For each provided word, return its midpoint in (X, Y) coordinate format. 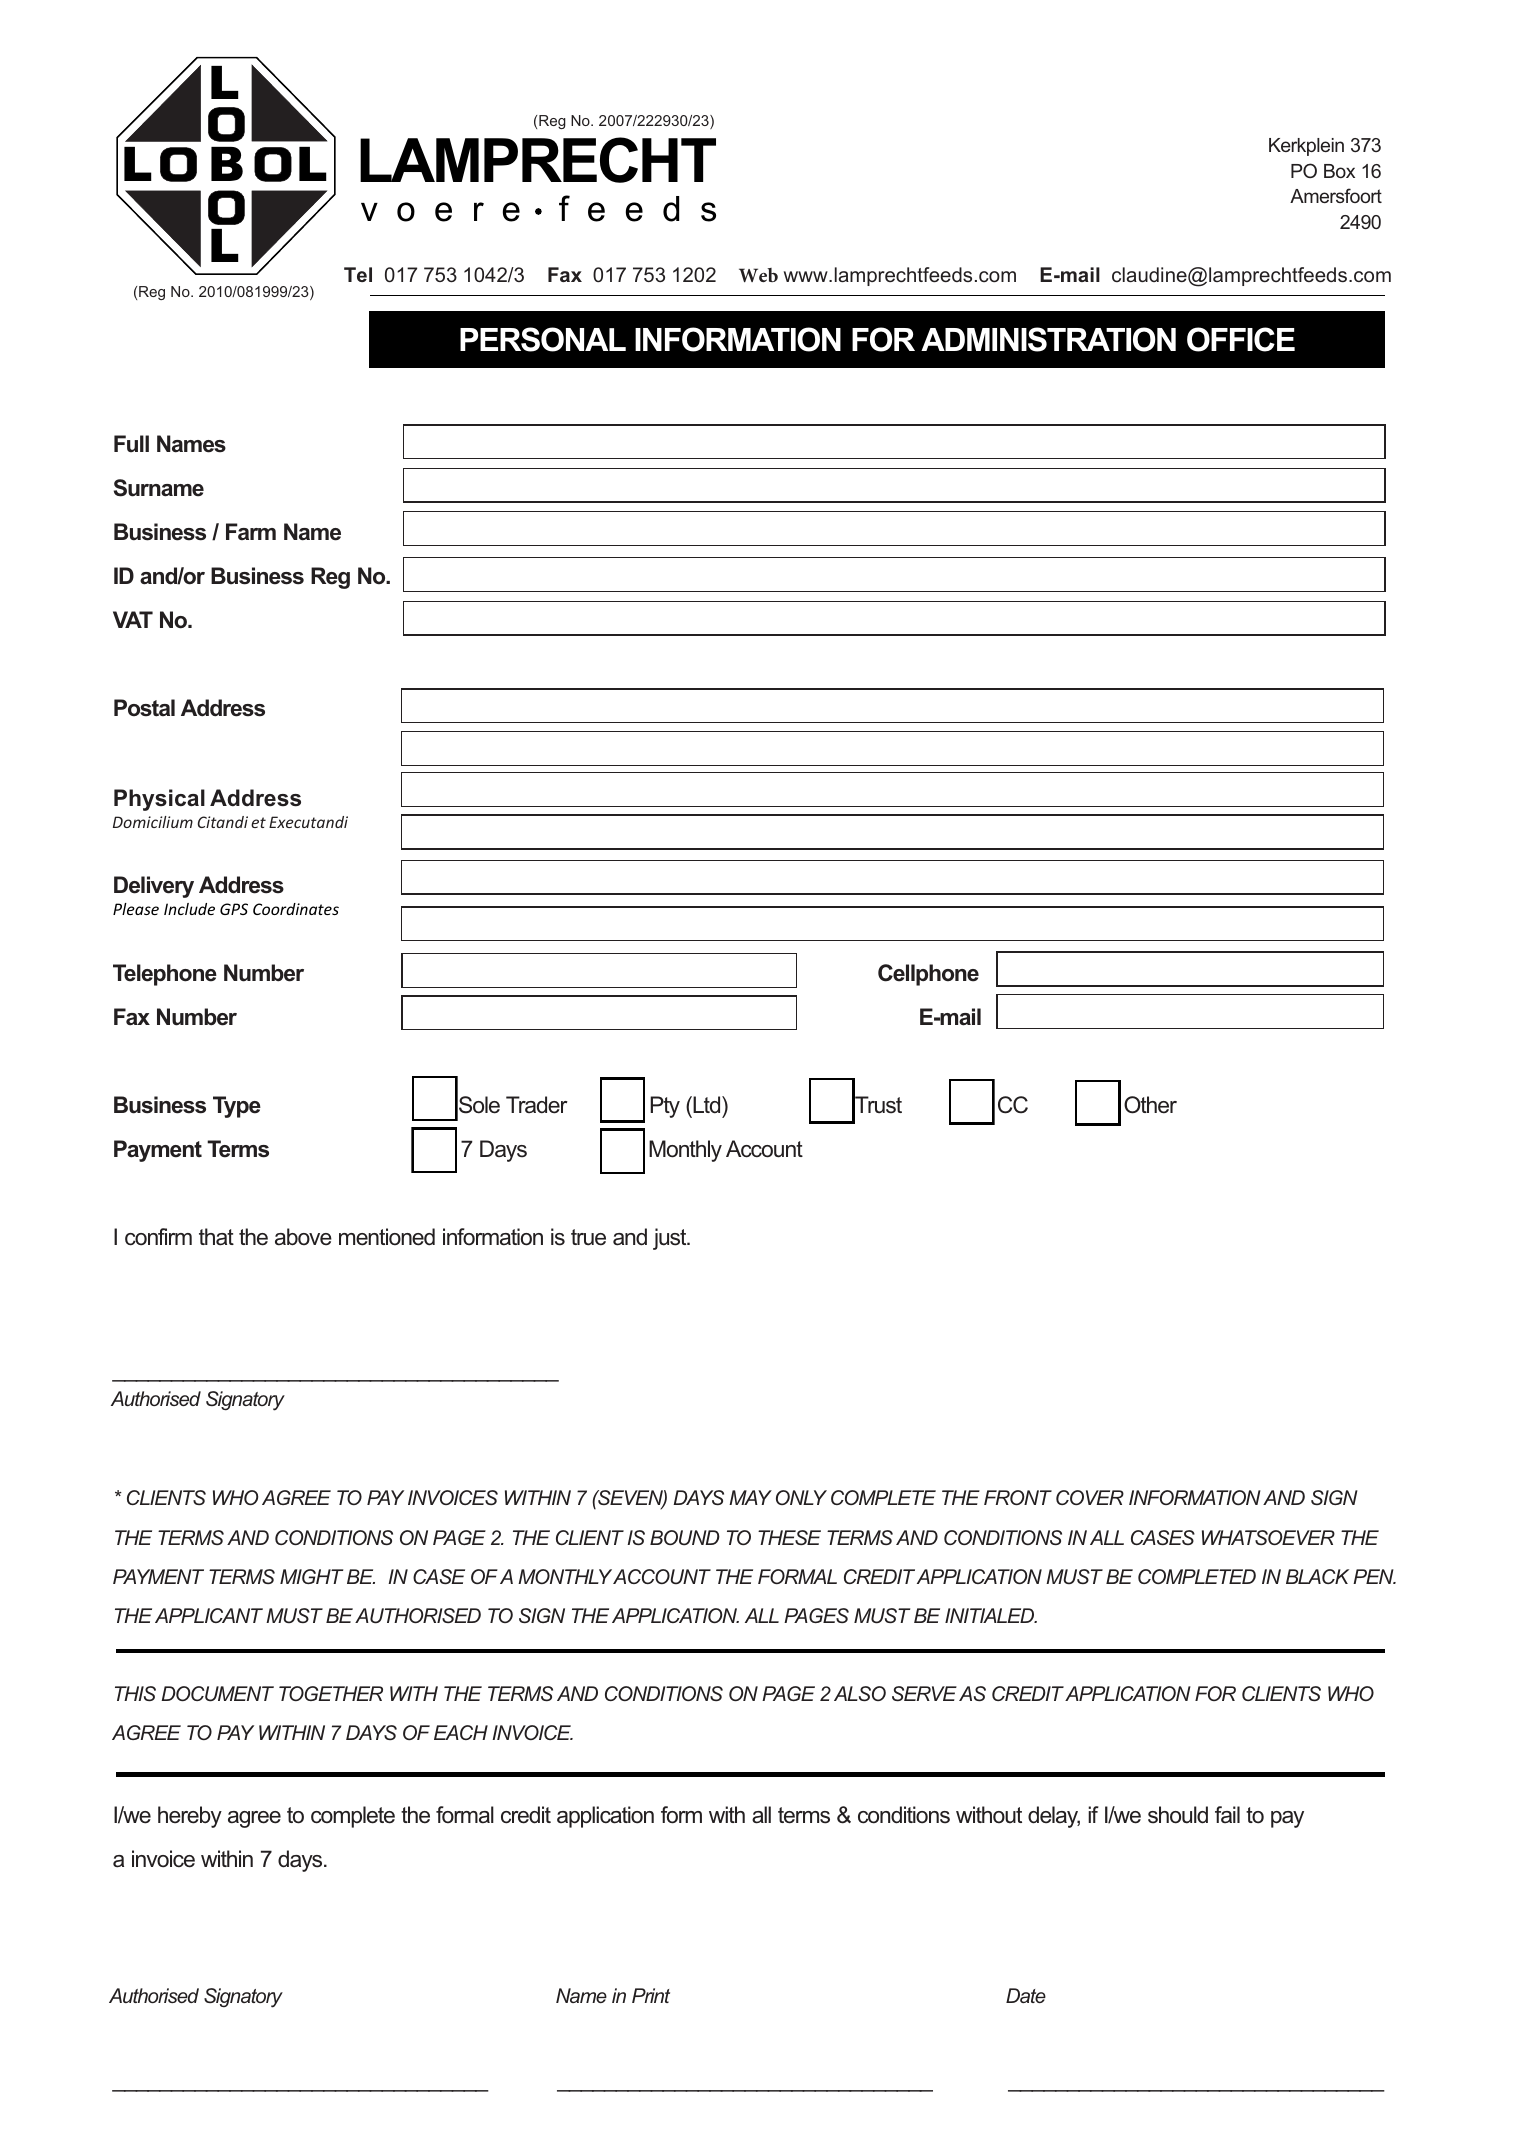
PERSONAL (543, 339)
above (303, 1237)
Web (758, 275)
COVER (1090, 1497)
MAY (750, 1497)
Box (1339, 171)
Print (651, 1995)
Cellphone (928, 975)
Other (1150, 1105)
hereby (190, 1817)
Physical (159, 800)
